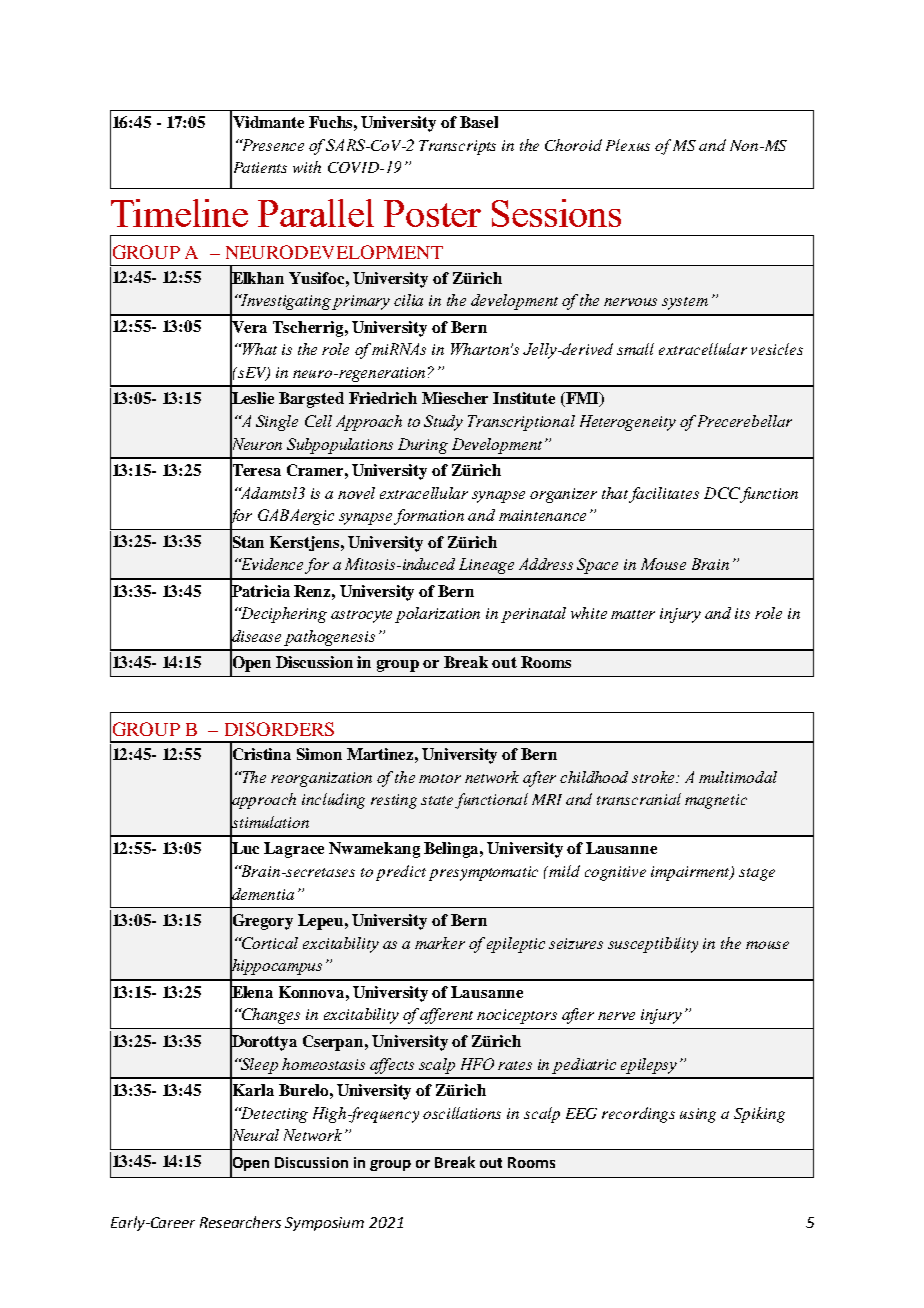  What do you see at coordinates (272, 145) in the screenshot?
I see `Presence` at bounding box center [272, 145].
